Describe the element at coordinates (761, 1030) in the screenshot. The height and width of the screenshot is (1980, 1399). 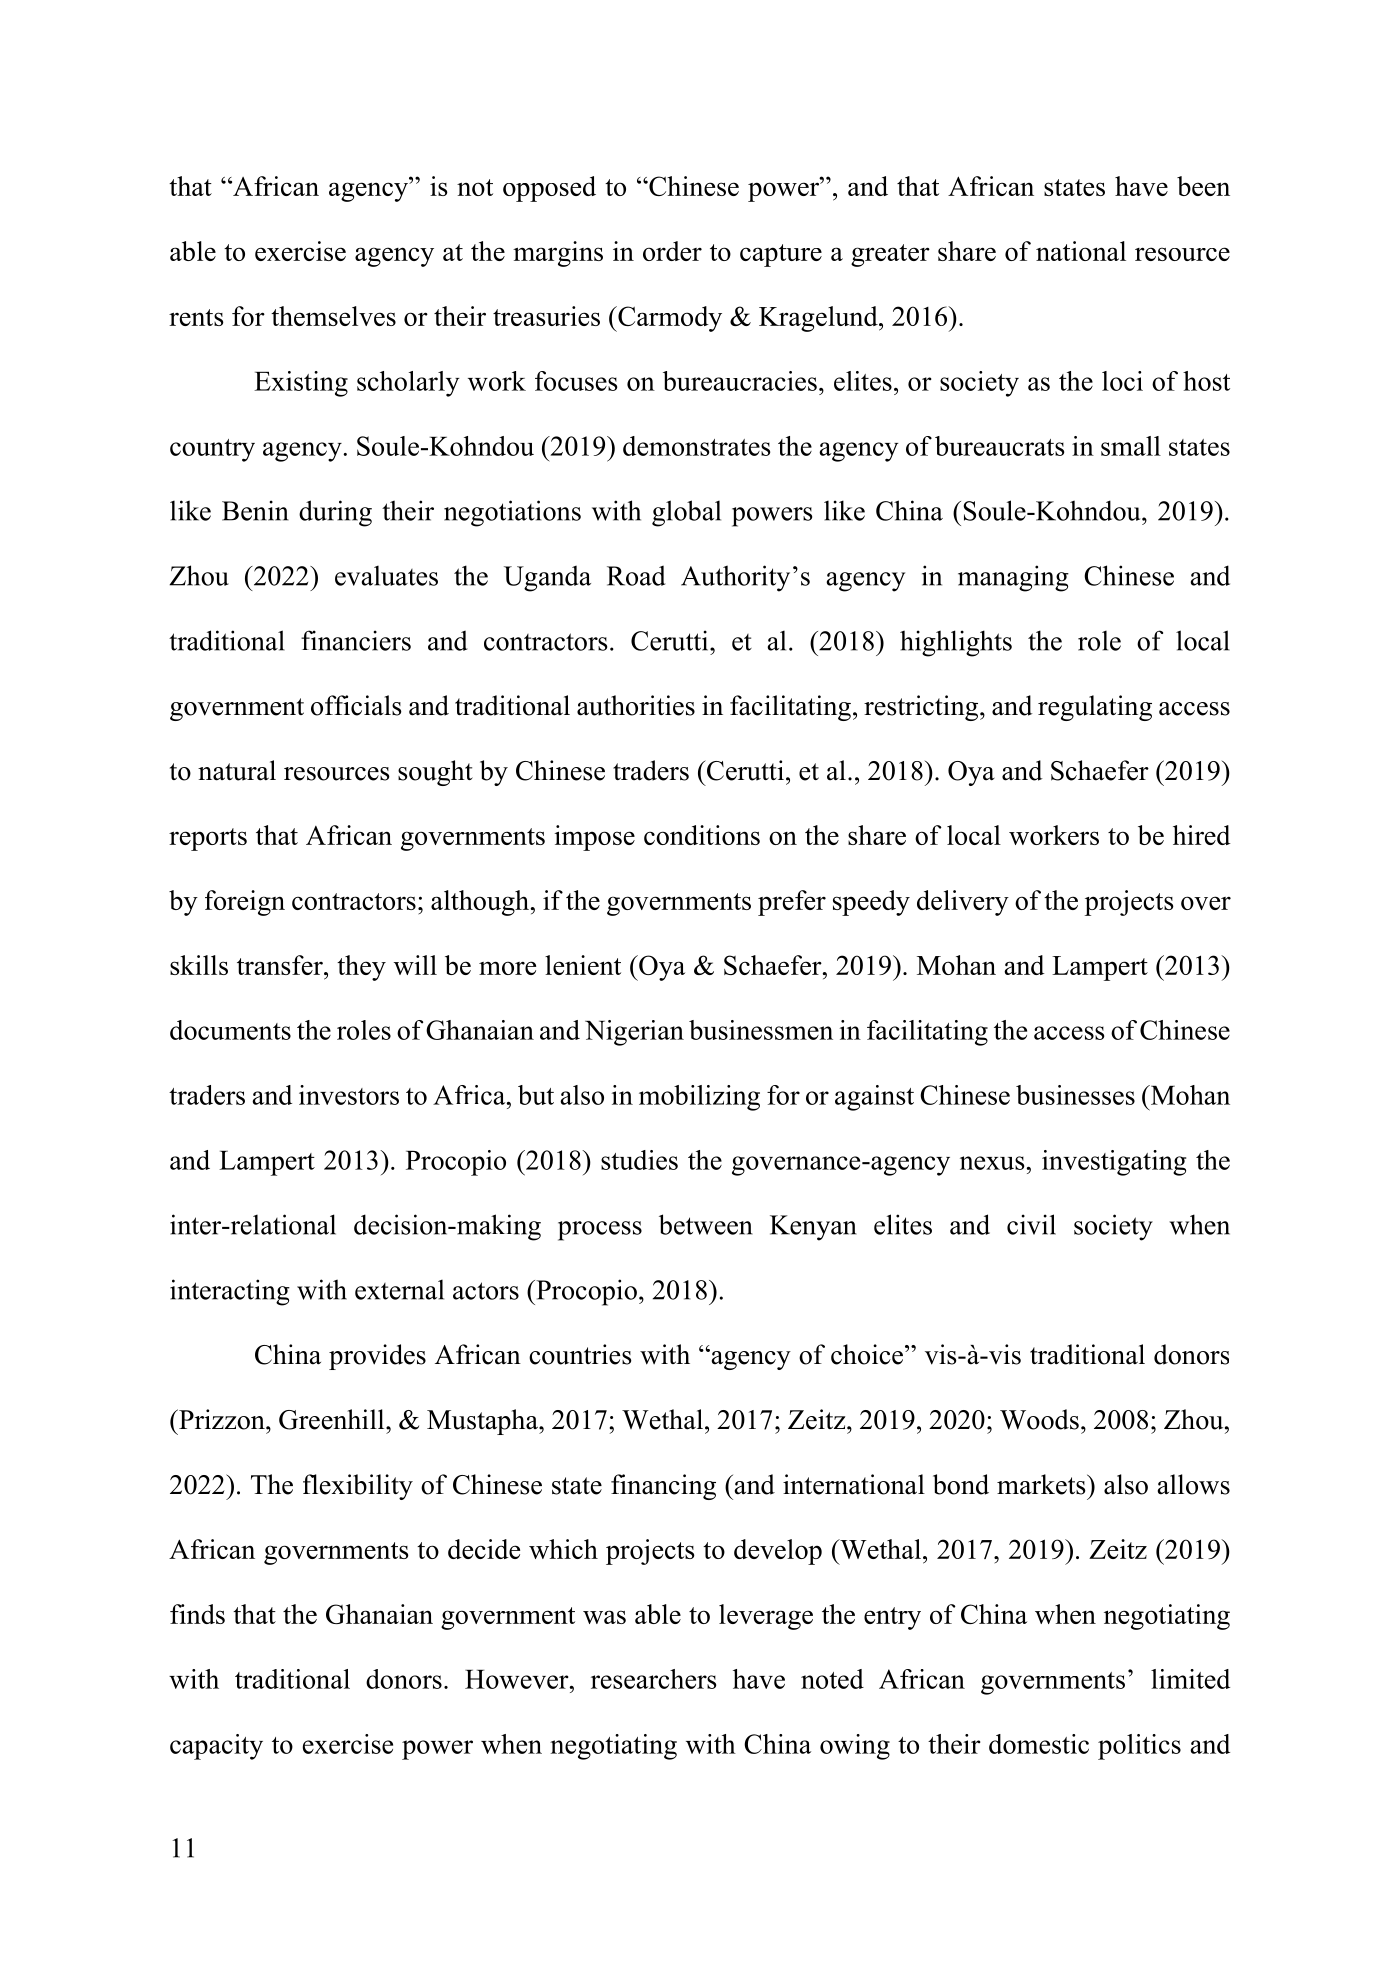
I see `businessmen` at that location.
